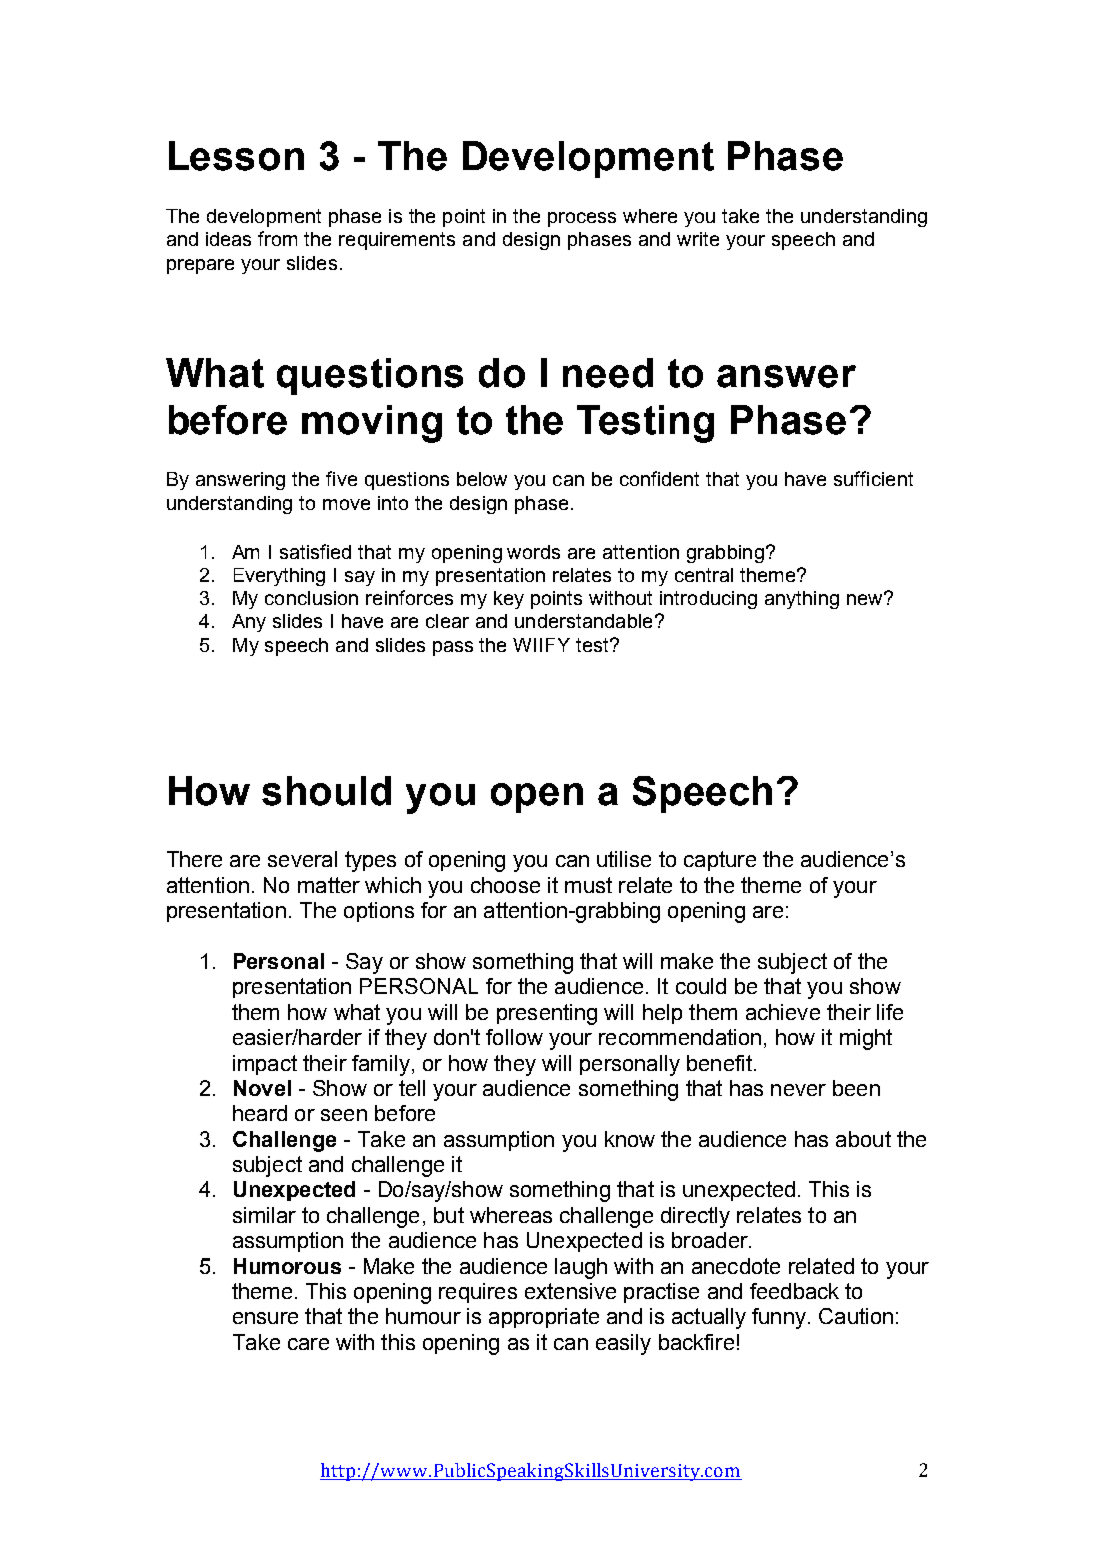 The height and width of the image is (1548, 1095). Describe the element at coordinates (505, 885) in the image. I see `choose` at that location.
